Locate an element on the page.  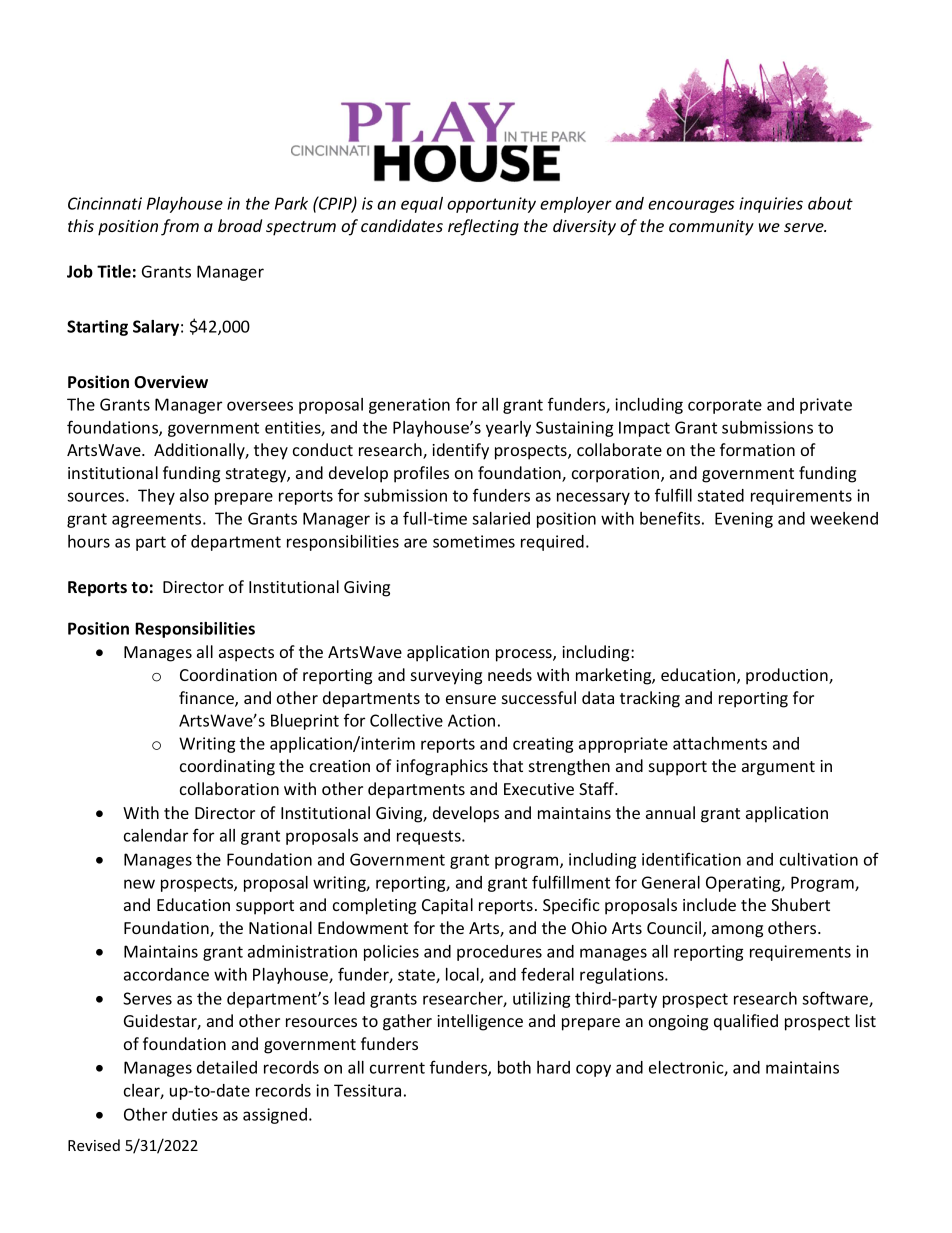
inquiries is located at coordinates (771, 205).
